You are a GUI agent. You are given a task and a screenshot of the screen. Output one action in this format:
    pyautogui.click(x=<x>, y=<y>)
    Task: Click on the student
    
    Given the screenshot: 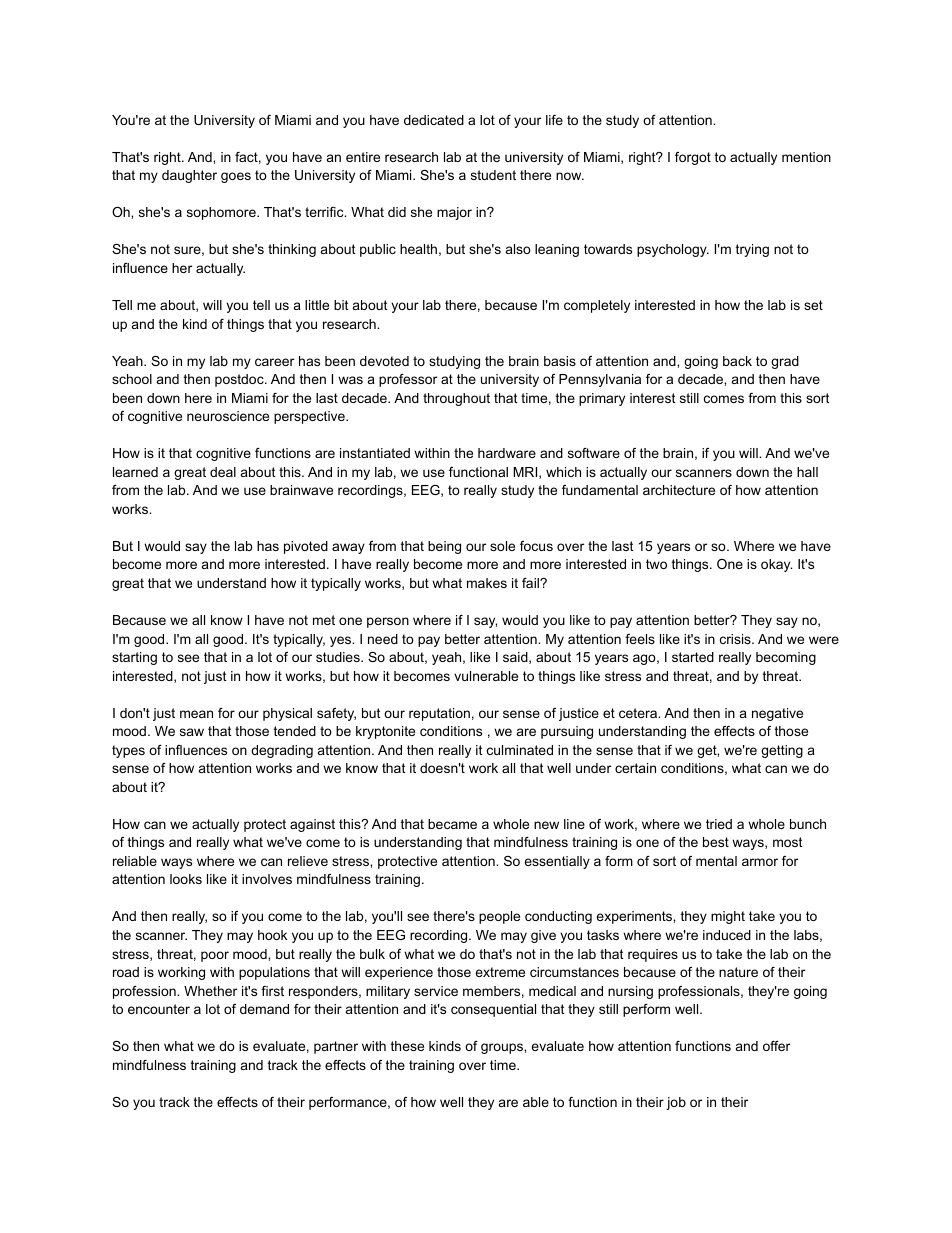 What is the action you would take?
    pyautogui.click(x=493, y=175)
